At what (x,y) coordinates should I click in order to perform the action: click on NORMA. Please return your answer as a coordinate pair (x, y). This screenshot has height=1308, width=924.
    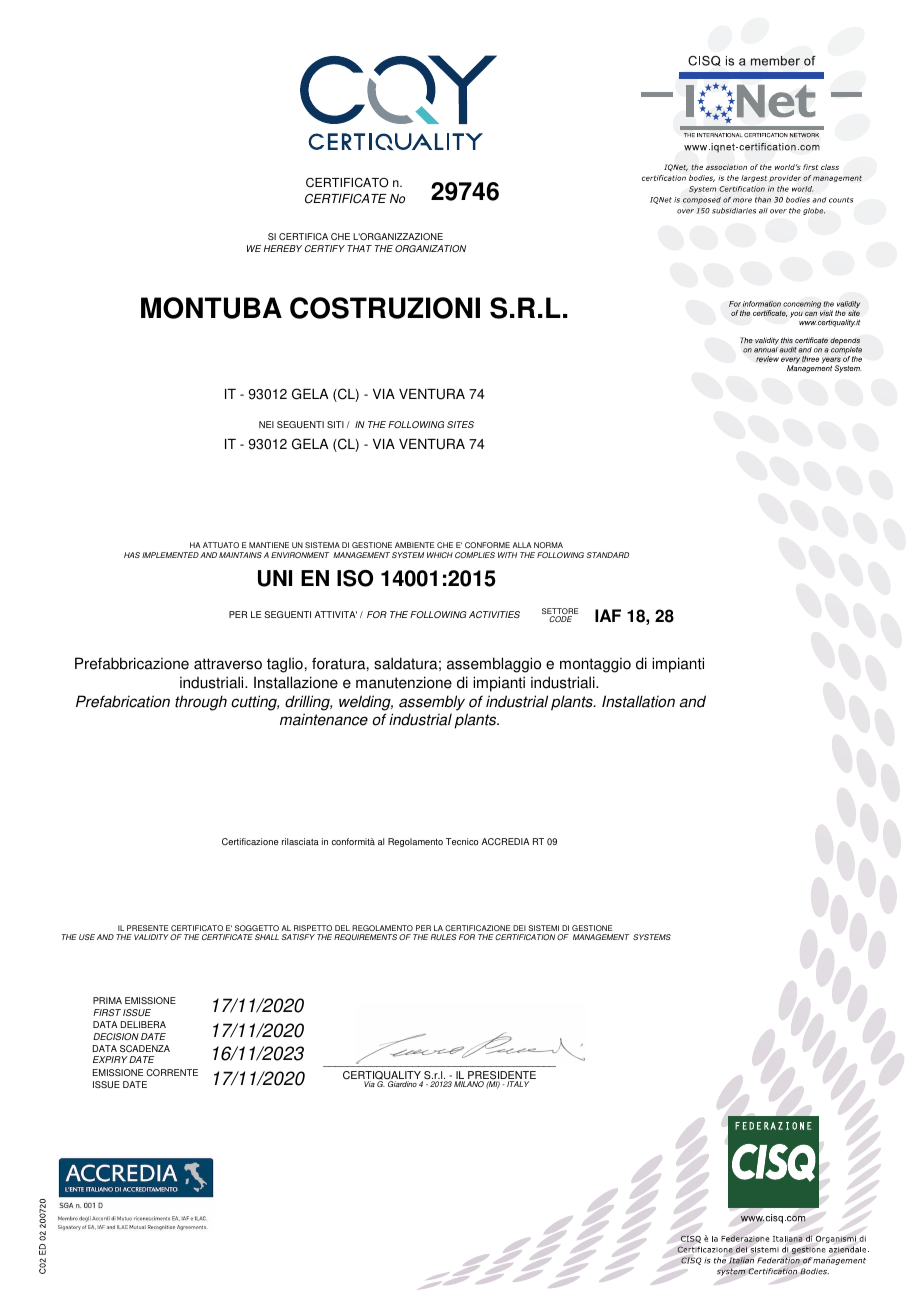
    Looking at the image, I should click on (548, 545).
